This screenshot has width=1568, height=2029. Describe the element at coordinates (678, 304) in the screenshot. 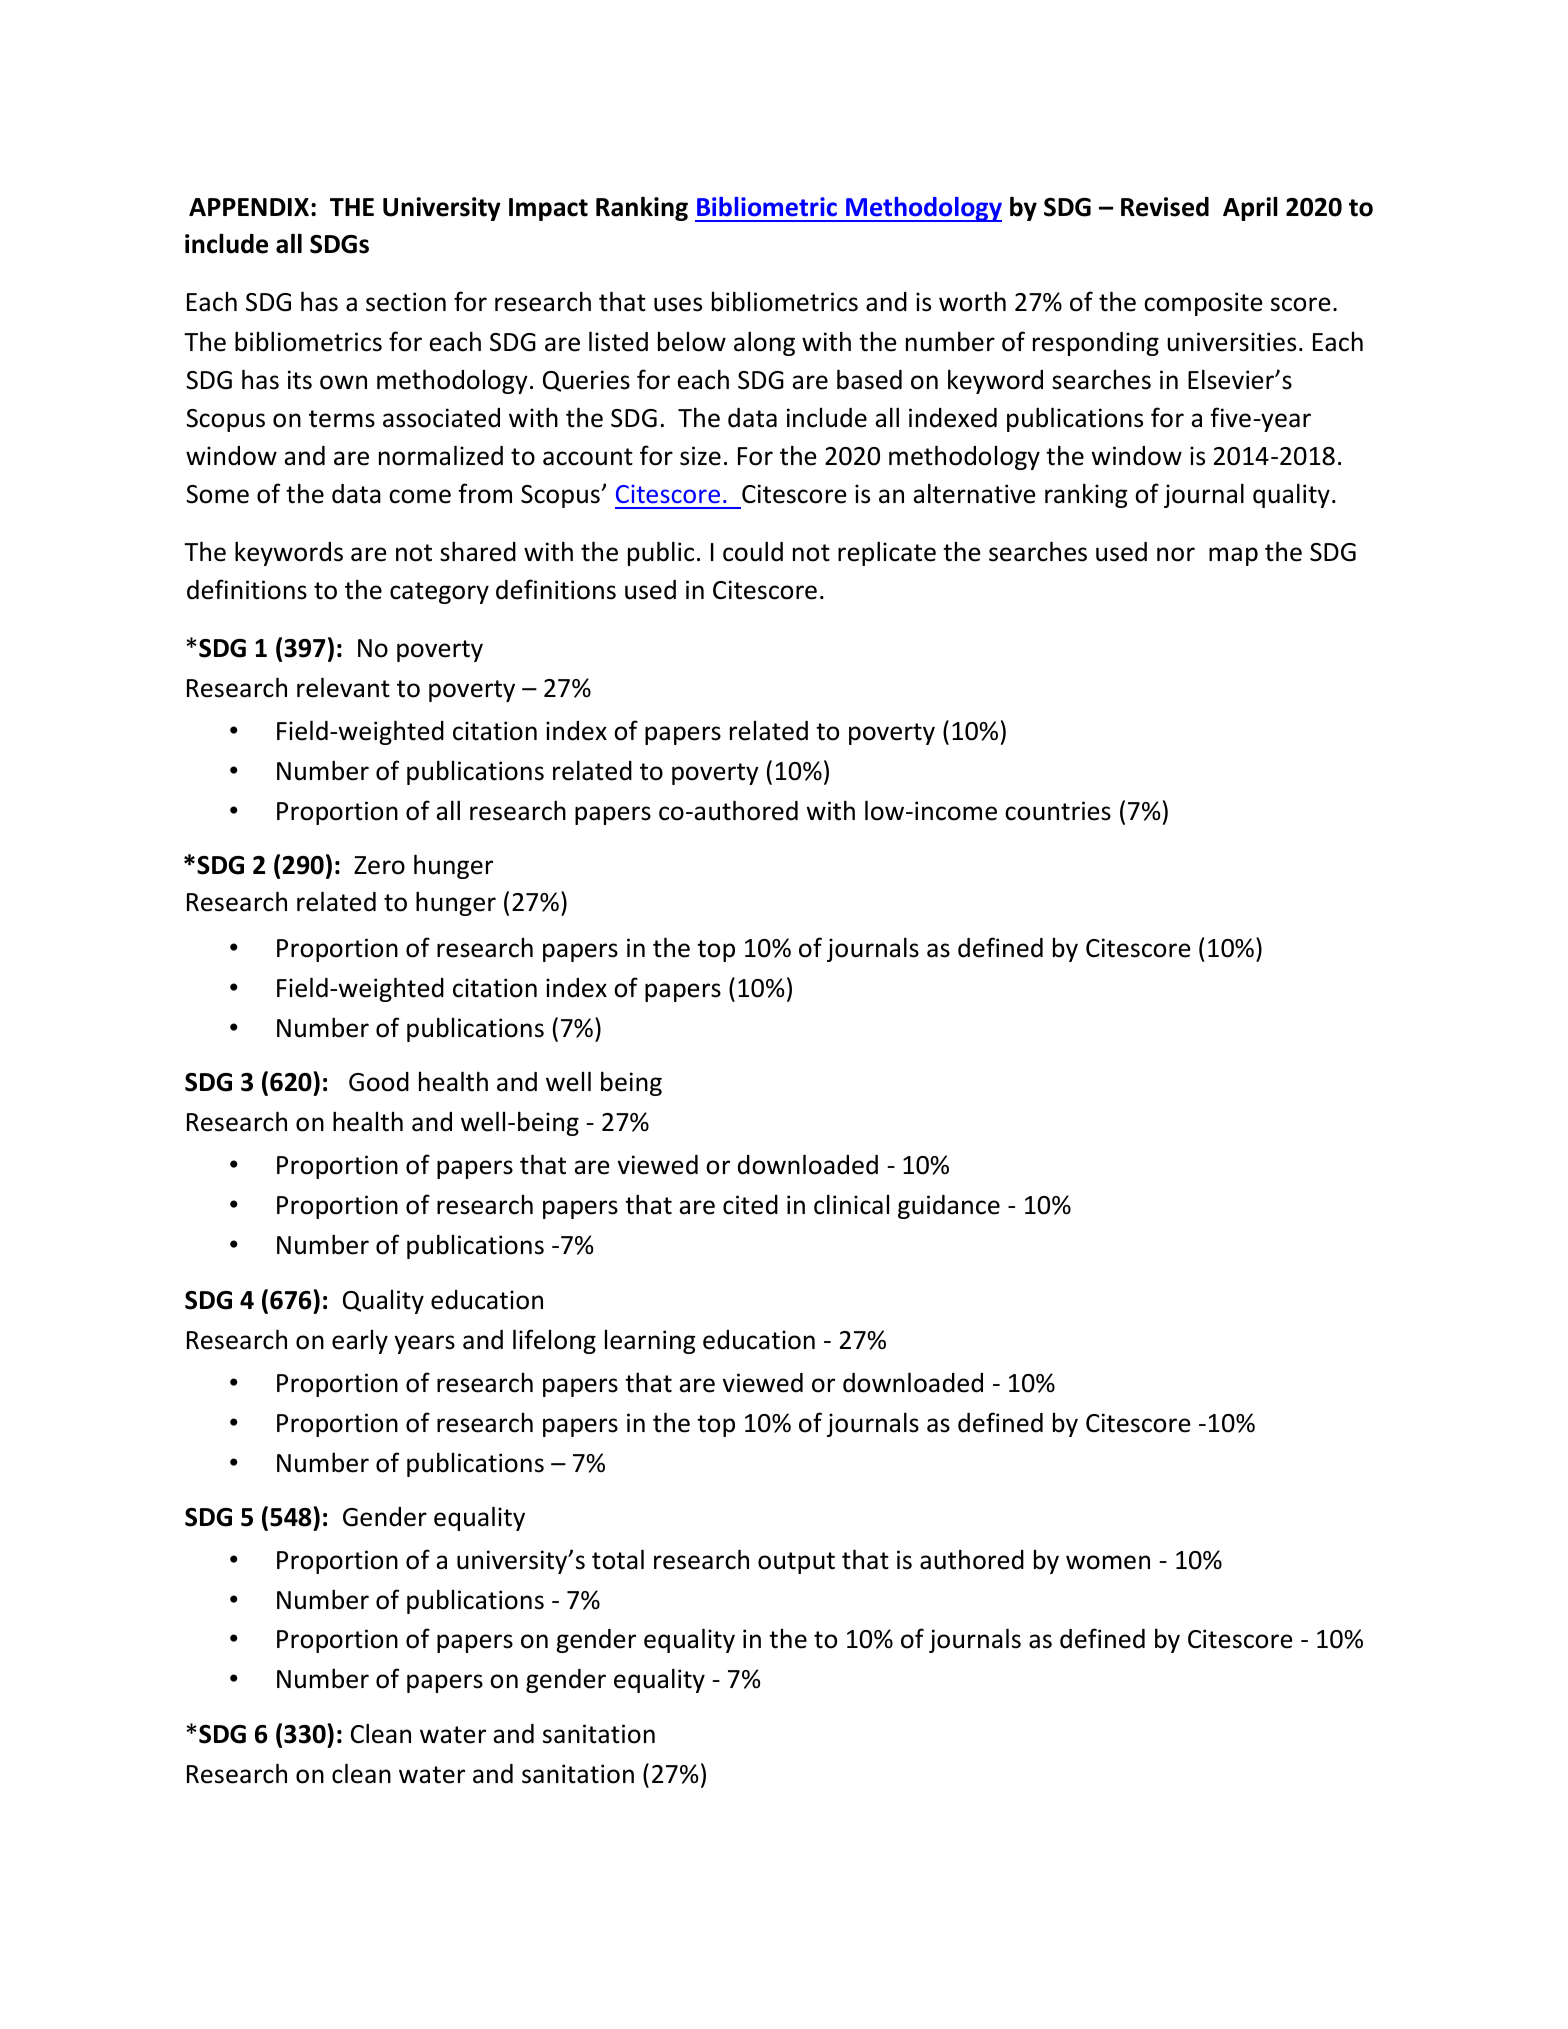

I see `uses` at that location.
